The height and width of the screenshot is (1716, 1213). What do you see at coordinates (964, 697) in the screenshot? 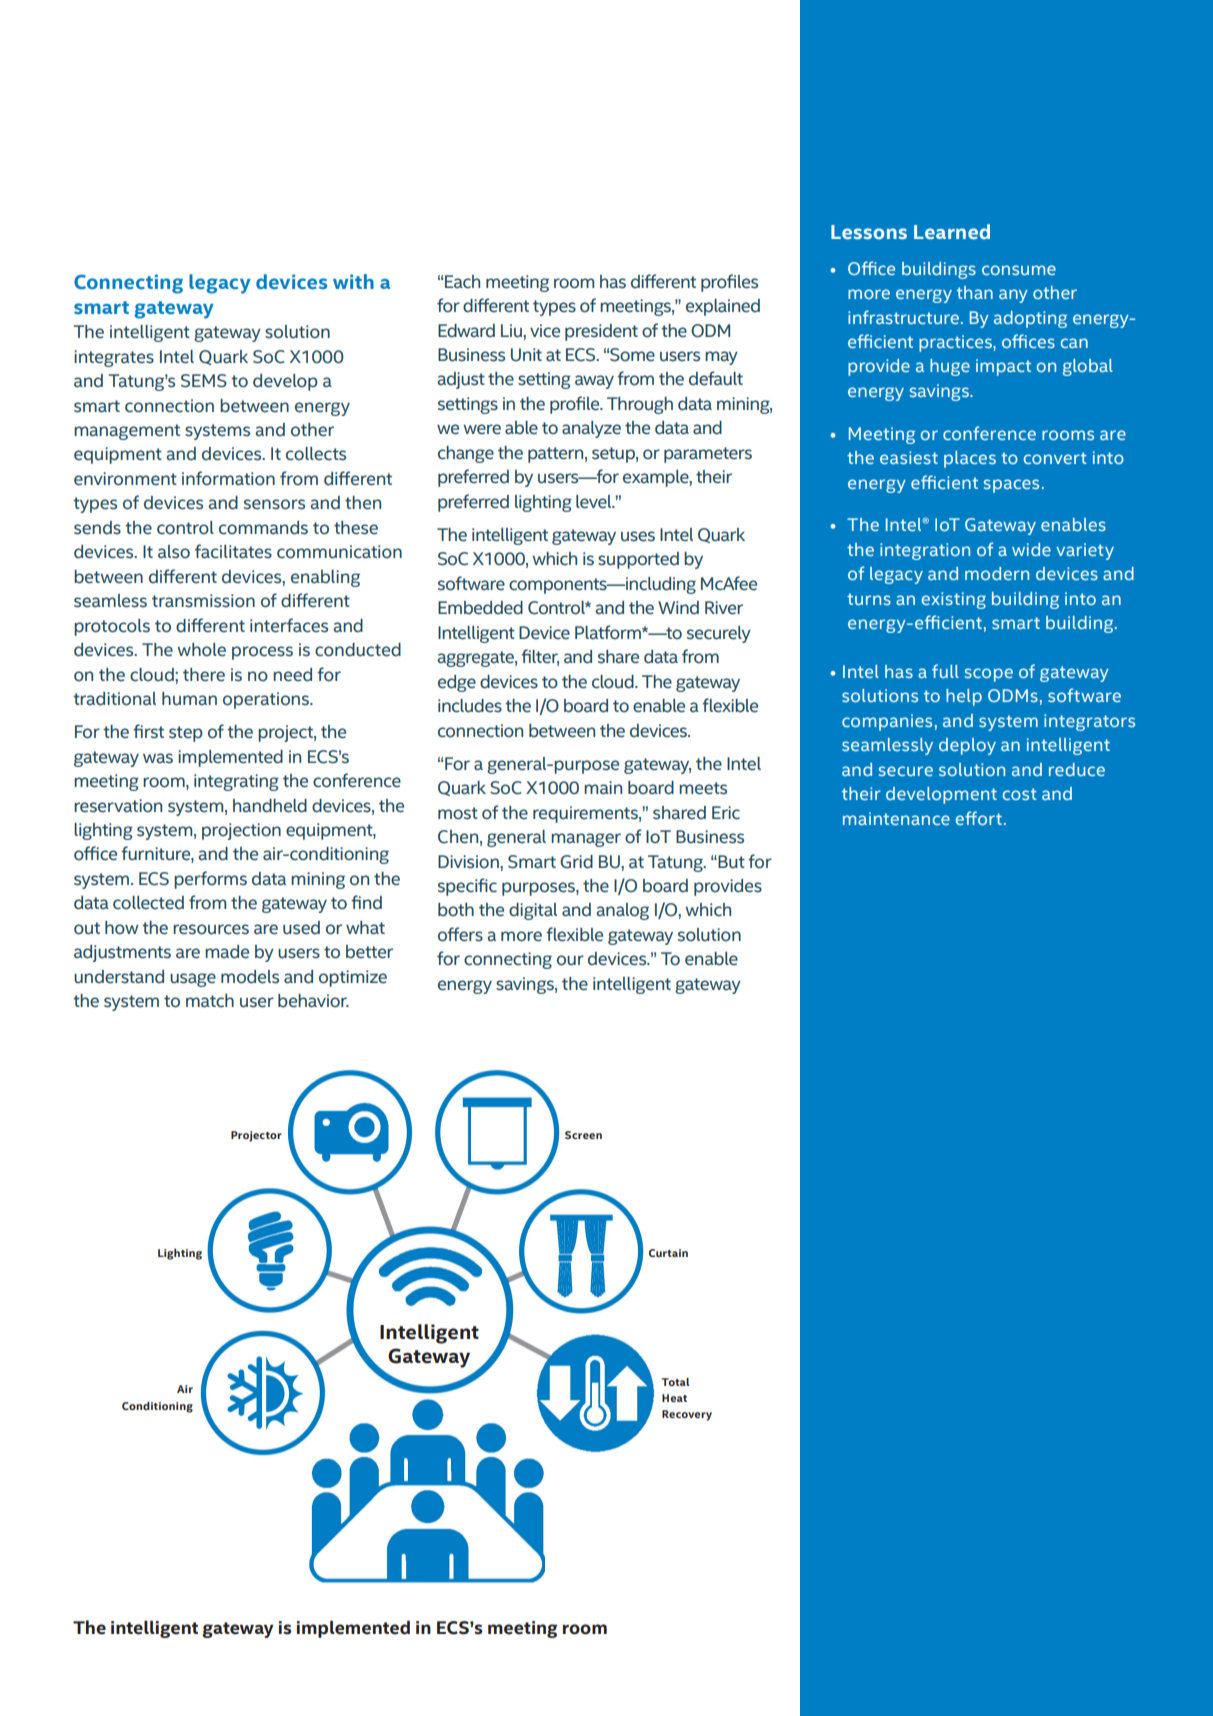
I see `help` at bounding box center [964, 697].
